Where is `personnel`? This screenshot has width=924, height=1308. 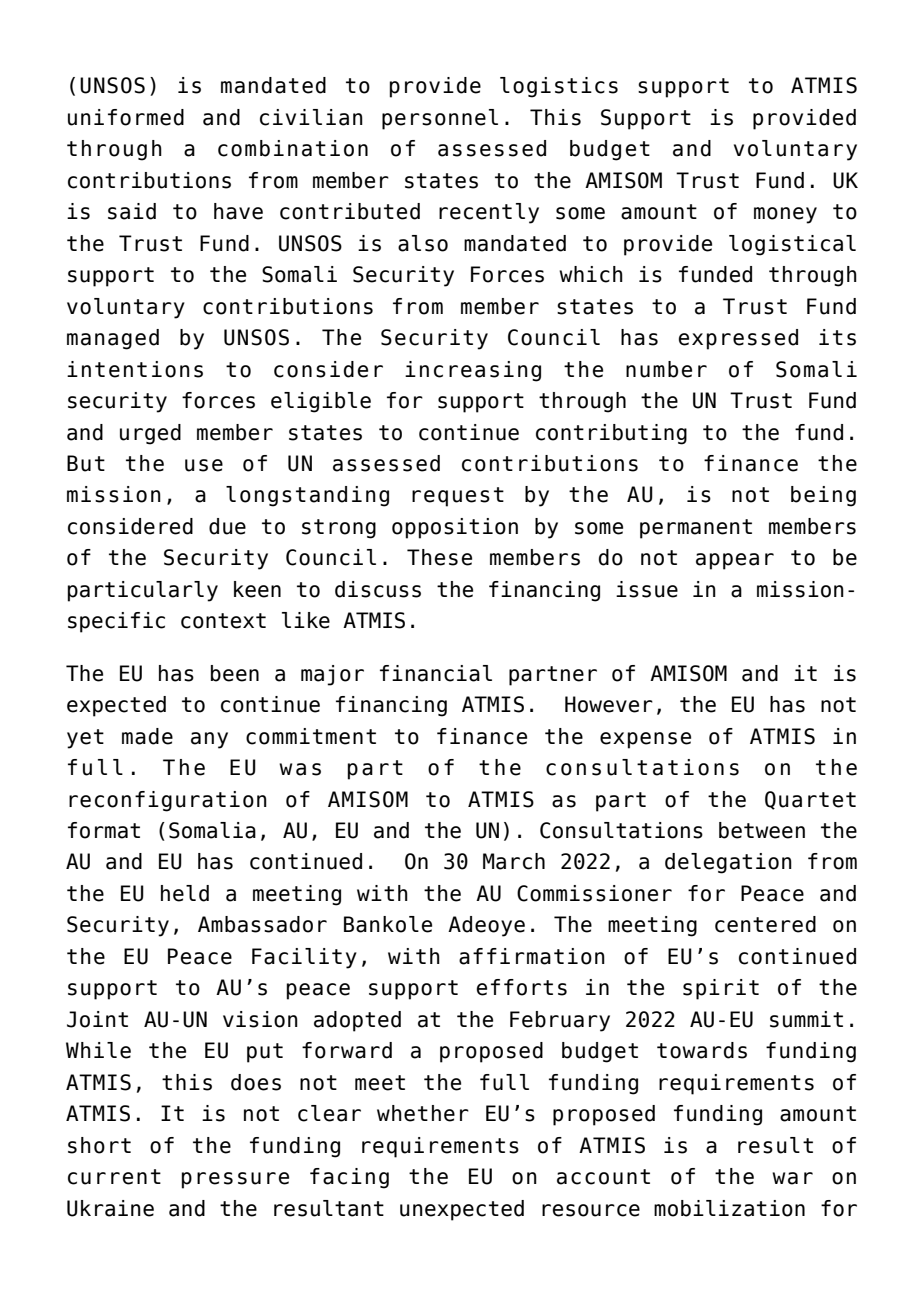 personnel is located at coordinates (440, 119).
